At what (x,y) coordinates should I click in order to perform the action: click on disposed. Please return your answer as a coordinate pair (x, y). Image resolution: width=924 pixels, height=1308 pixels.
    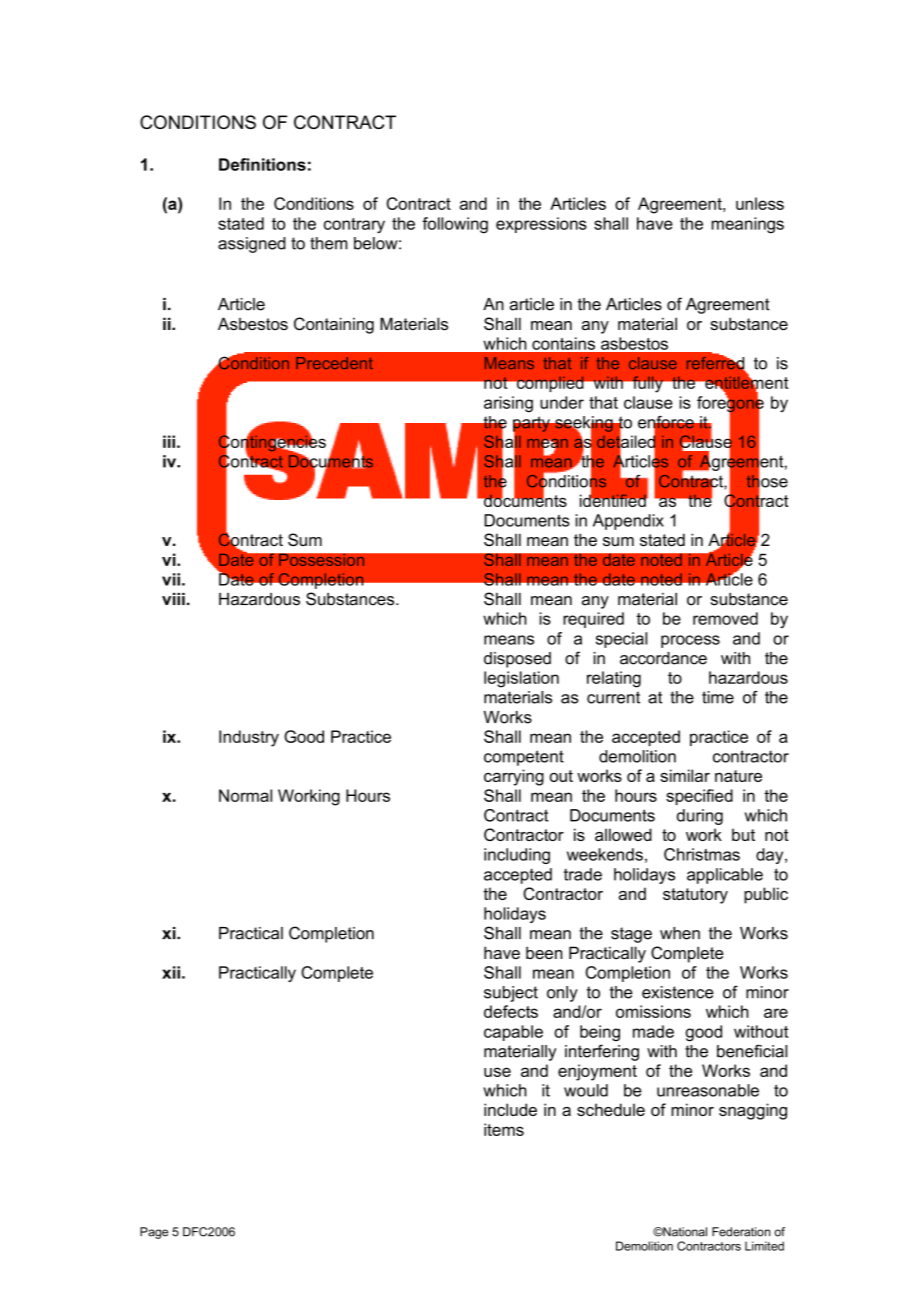
    Looking at the image, I should click on (517, 660).
